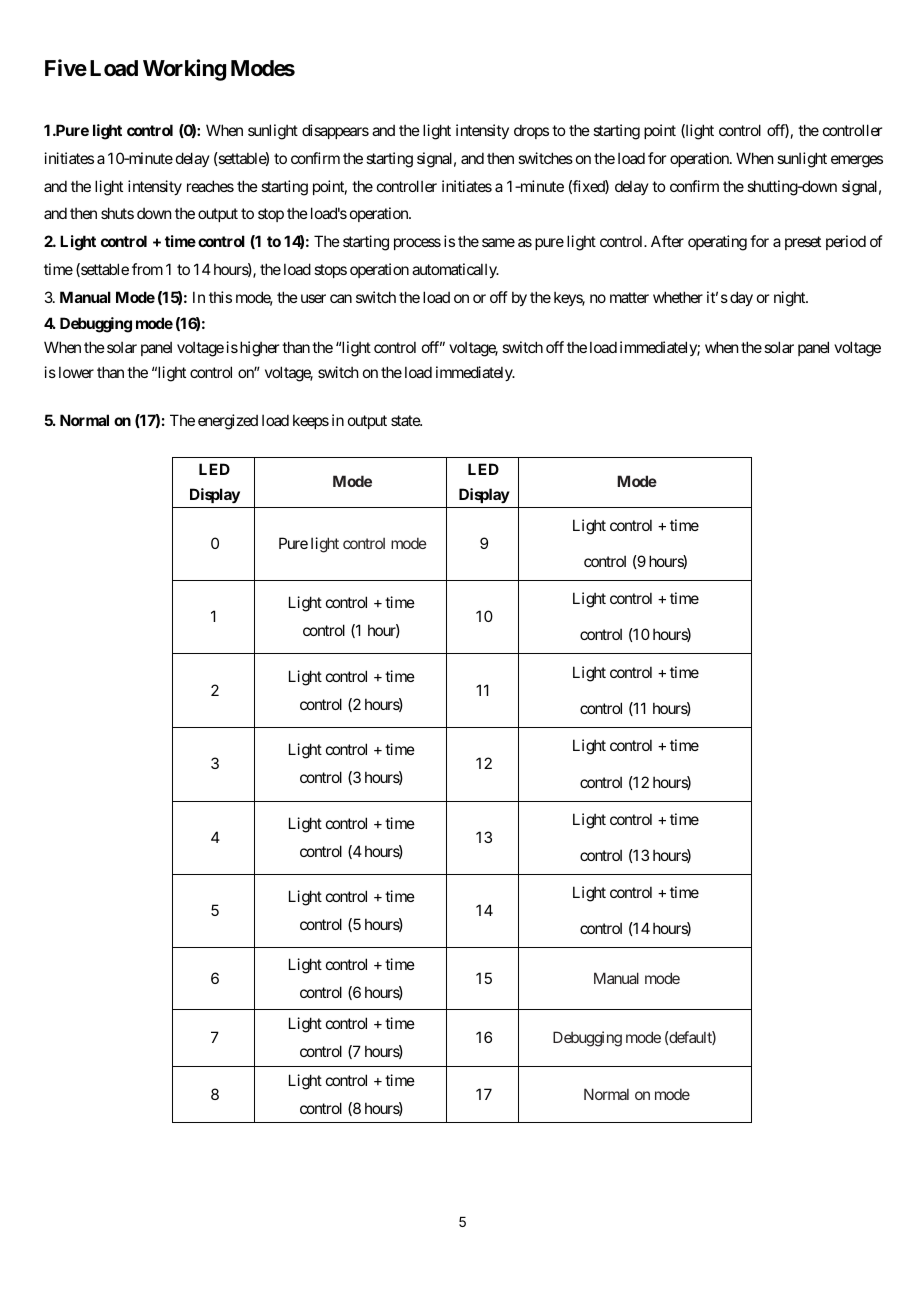  What do you see at coordinates (228, 422) in the screenshot?
I see `energized` at bounding box center [228, 422].
